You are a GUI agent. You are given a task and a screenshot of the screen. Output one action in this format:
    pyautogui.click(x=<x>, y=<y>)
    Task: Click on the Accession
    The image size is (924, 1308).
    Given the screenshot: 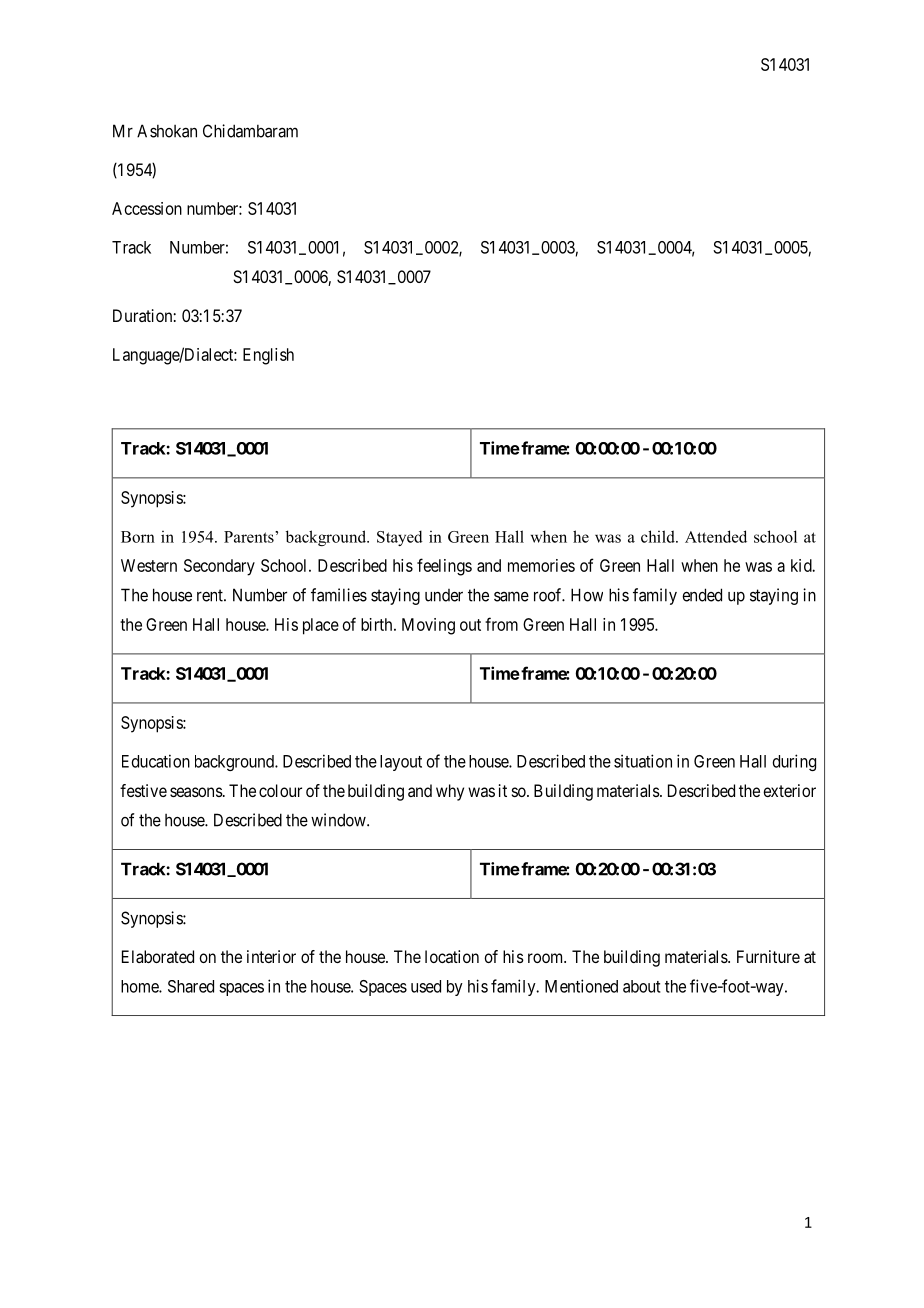 What is the action you would take?
    pyautogui.click(x=147, y=208)
